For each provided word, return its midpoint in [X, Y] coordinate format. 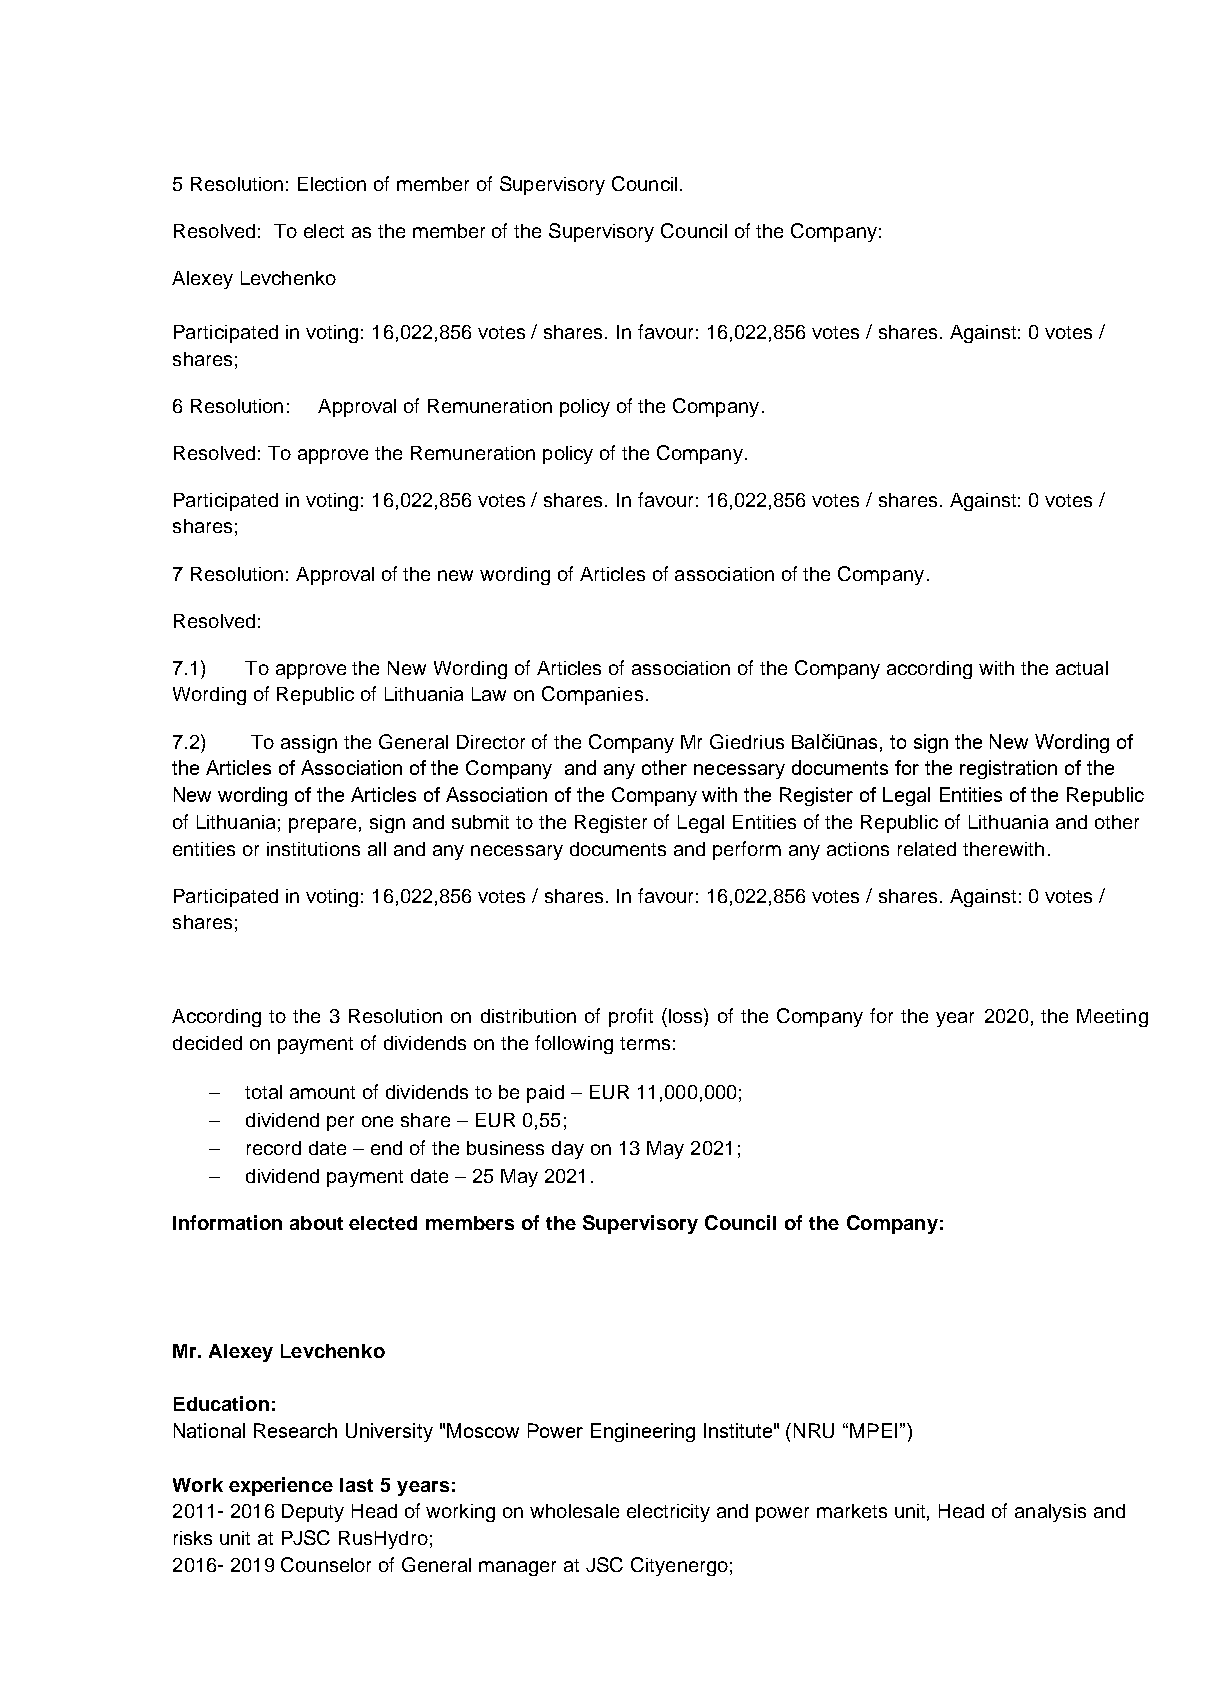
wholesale [574, 1511]
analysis [1050, 1513]
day [568, 1150]
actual [1082, 668]
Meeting [1112, 1018]
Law [489, 694]
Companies [592, 695]
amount [322, 1092]
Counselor [326, 1564]
